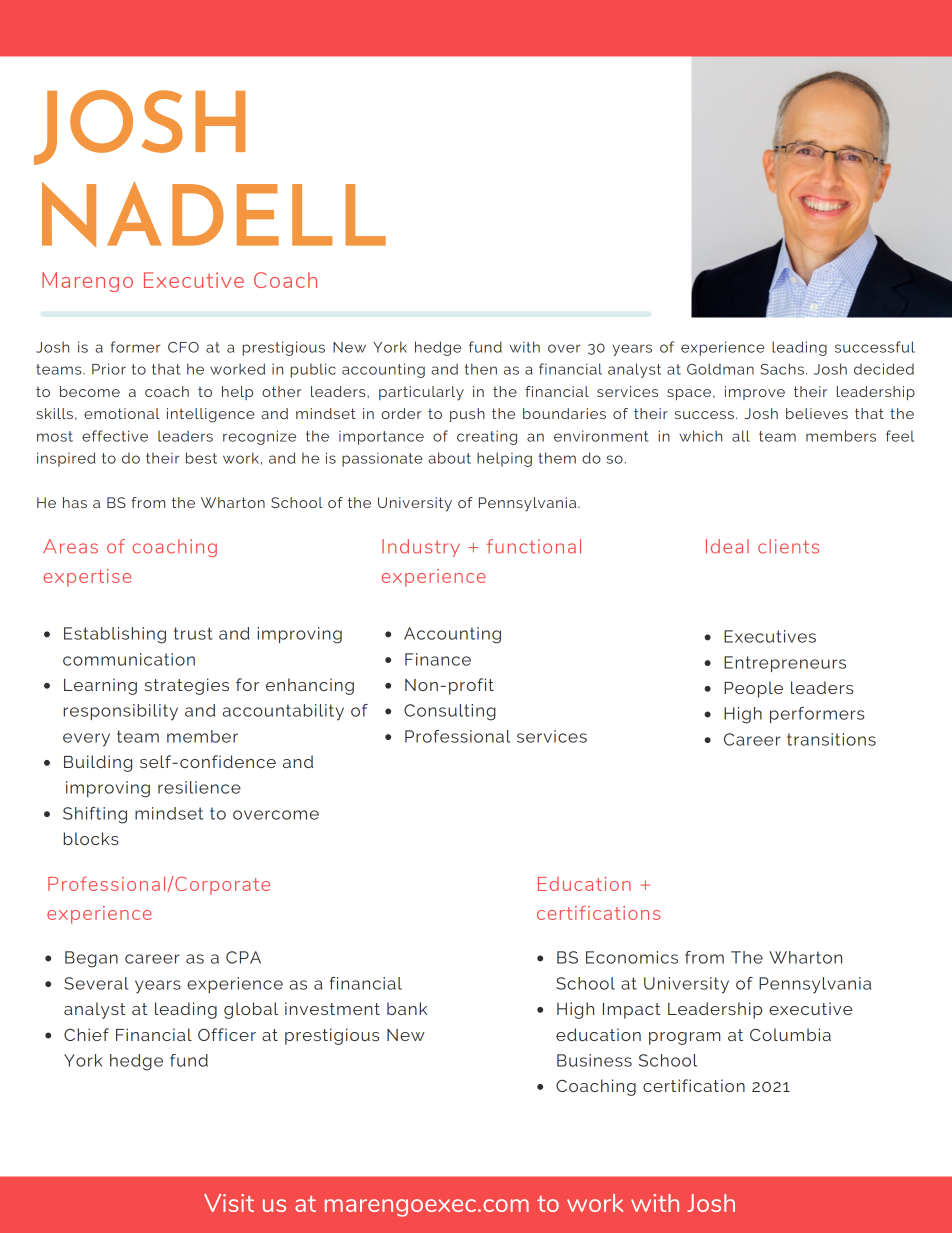 The height and width of the image is (1233, 952). I want to click on Finance, so click(438, 659).
